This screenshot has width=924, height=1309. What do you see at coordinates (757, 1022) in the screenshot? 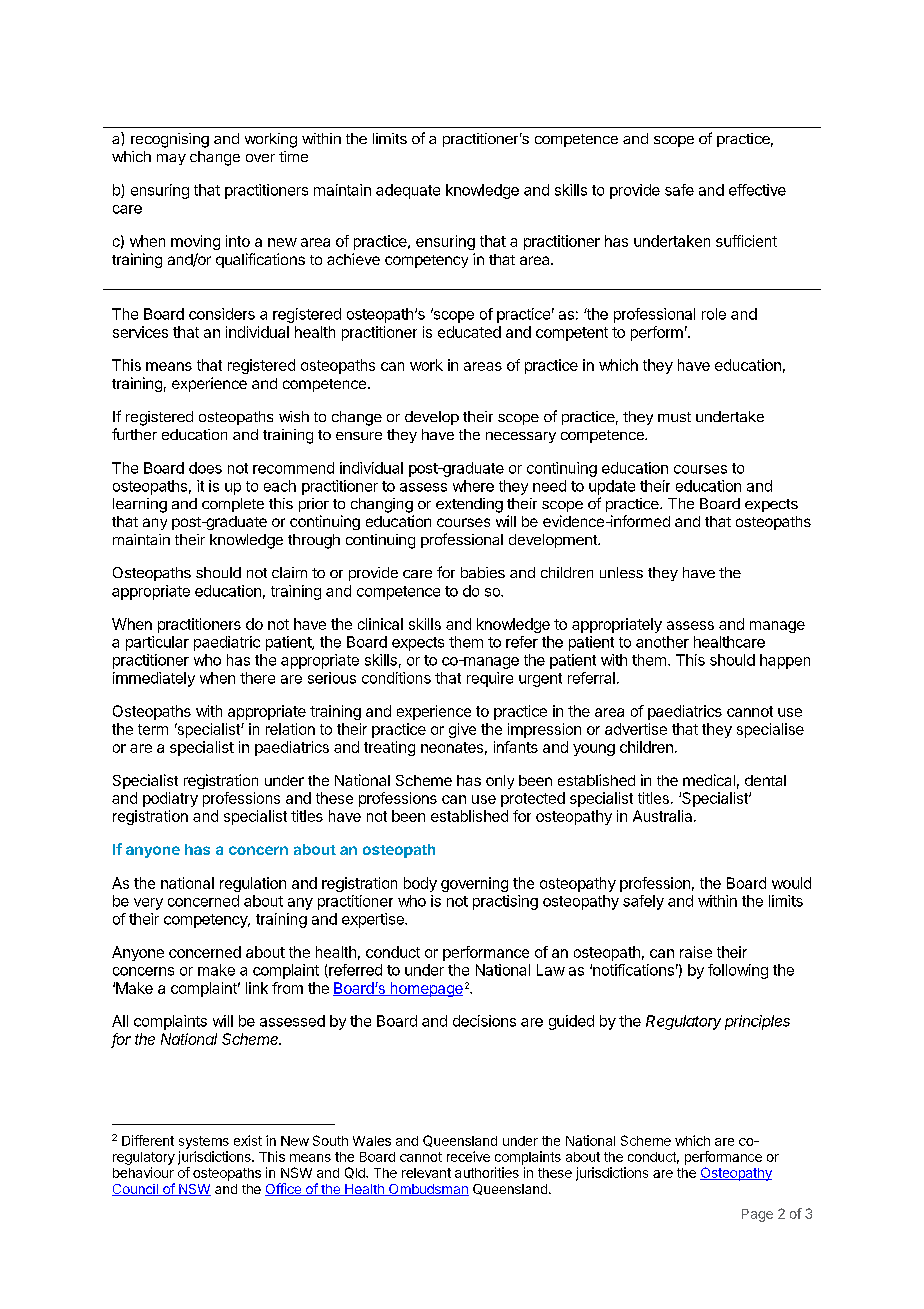
I see `principles` at bounding box center [757, 1022].
